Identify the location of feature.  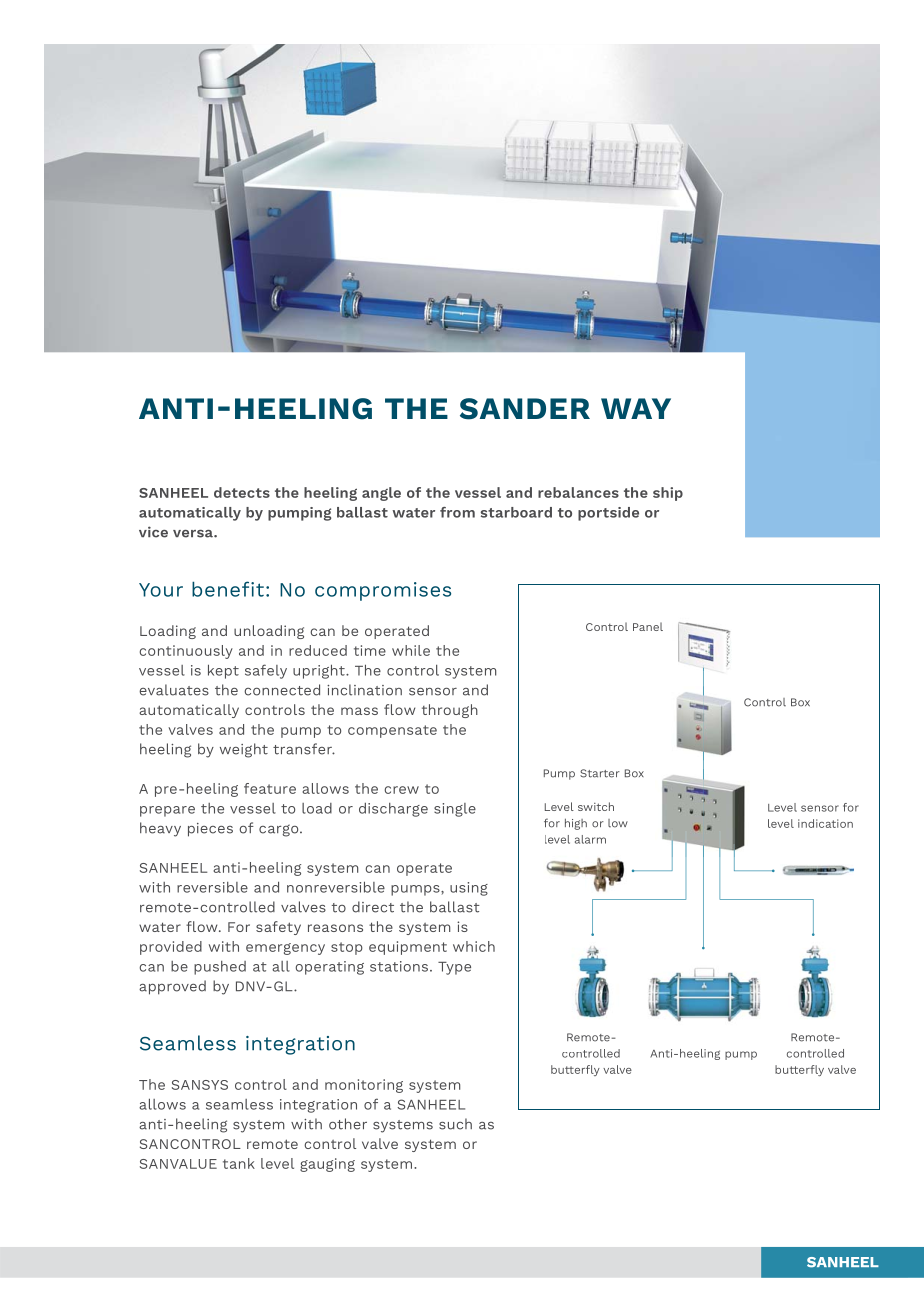
(270, 788).
